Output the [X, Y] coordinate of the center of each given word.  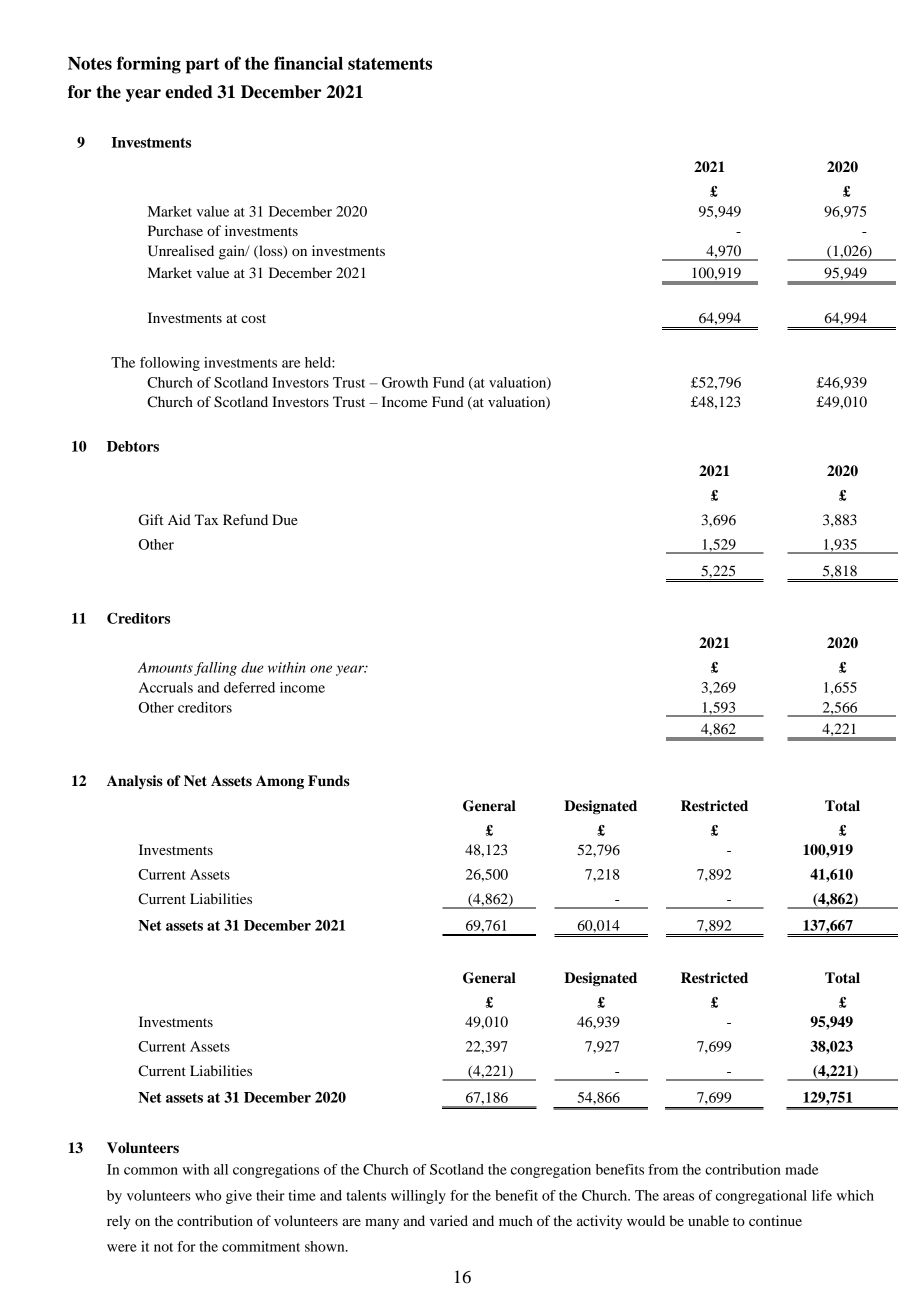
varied [449, 1220]
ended [189, 92]
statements [390, 64]
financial [308, 63]
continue [775, 1220]
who [208, 1195]
